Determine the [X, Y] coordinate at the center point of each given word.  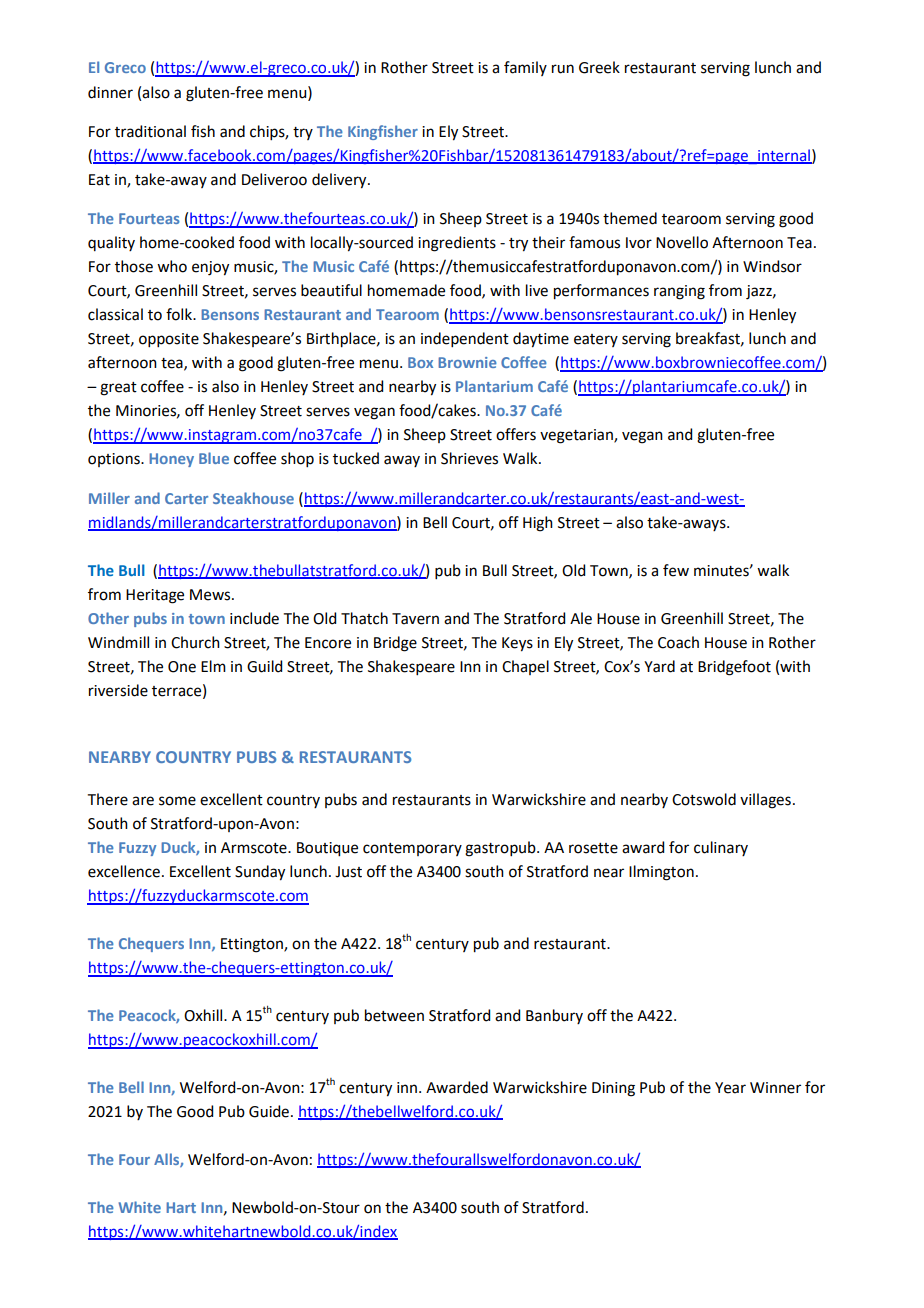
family [525, 68]
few [676, 570]
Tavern [415, 619]
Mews [211, 595]
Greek [599, 67]
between [394, 1015]
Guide [269, 1111]
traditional [150, 131]
